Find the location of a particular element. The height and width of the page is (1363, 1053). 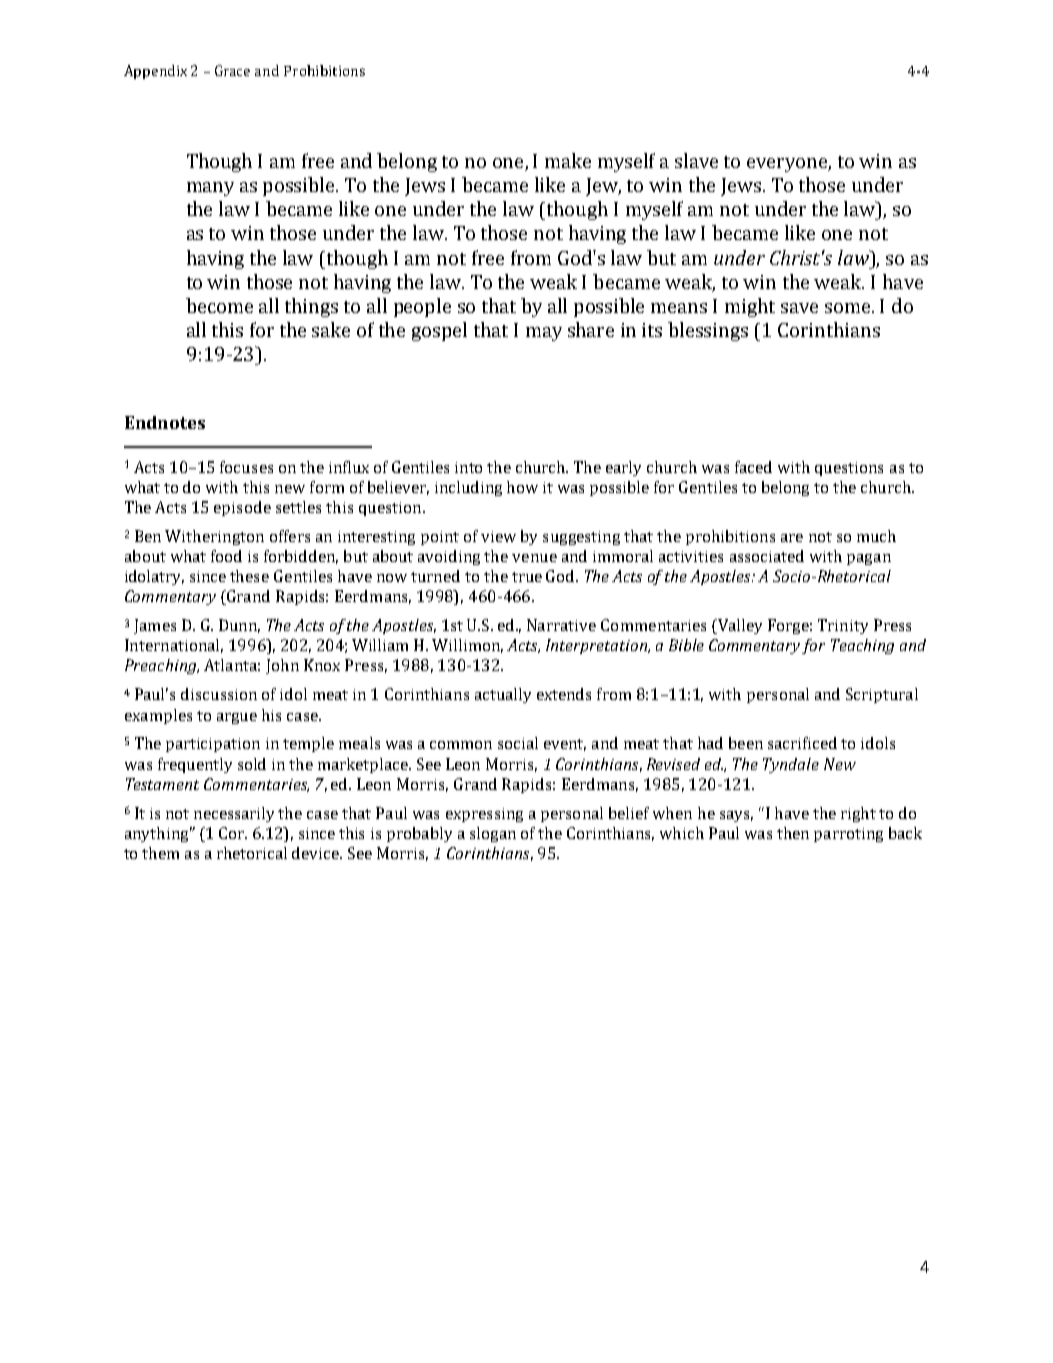

true is located at coordinates (527, 577).
